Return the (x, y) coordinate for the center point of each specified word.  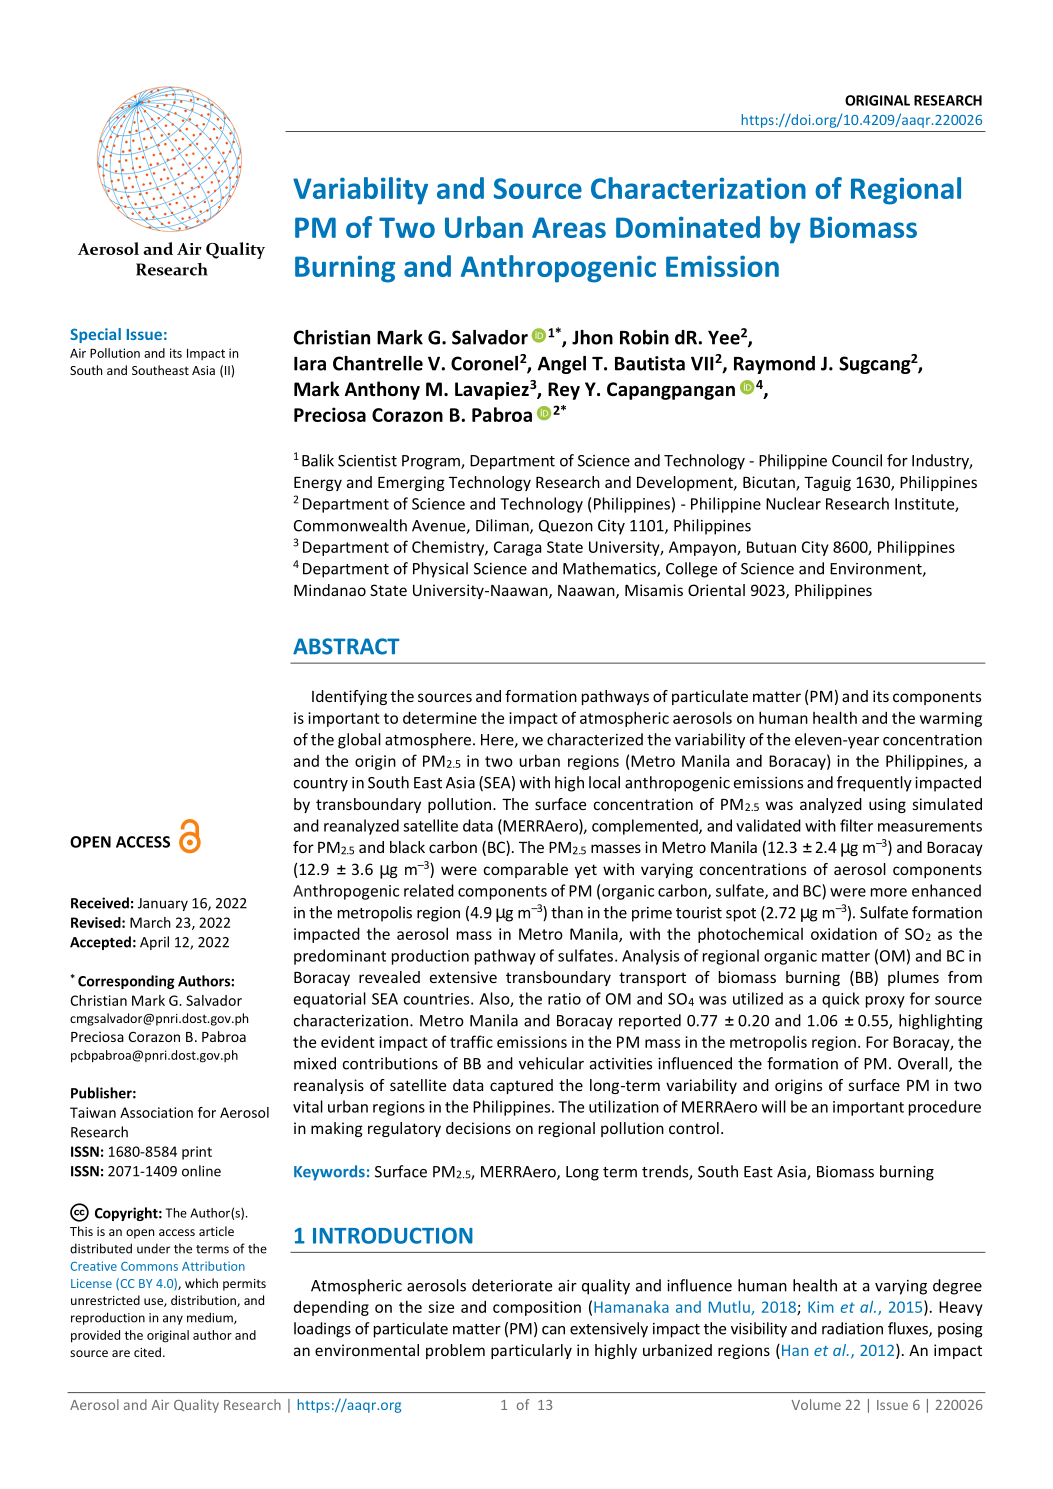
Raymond (774, 365)
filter (856, 825)
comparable (526, 870)
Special (95, 335)
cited (147, 1352)
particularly (531, 1351)
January (163, 904)
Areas (569, 227)
